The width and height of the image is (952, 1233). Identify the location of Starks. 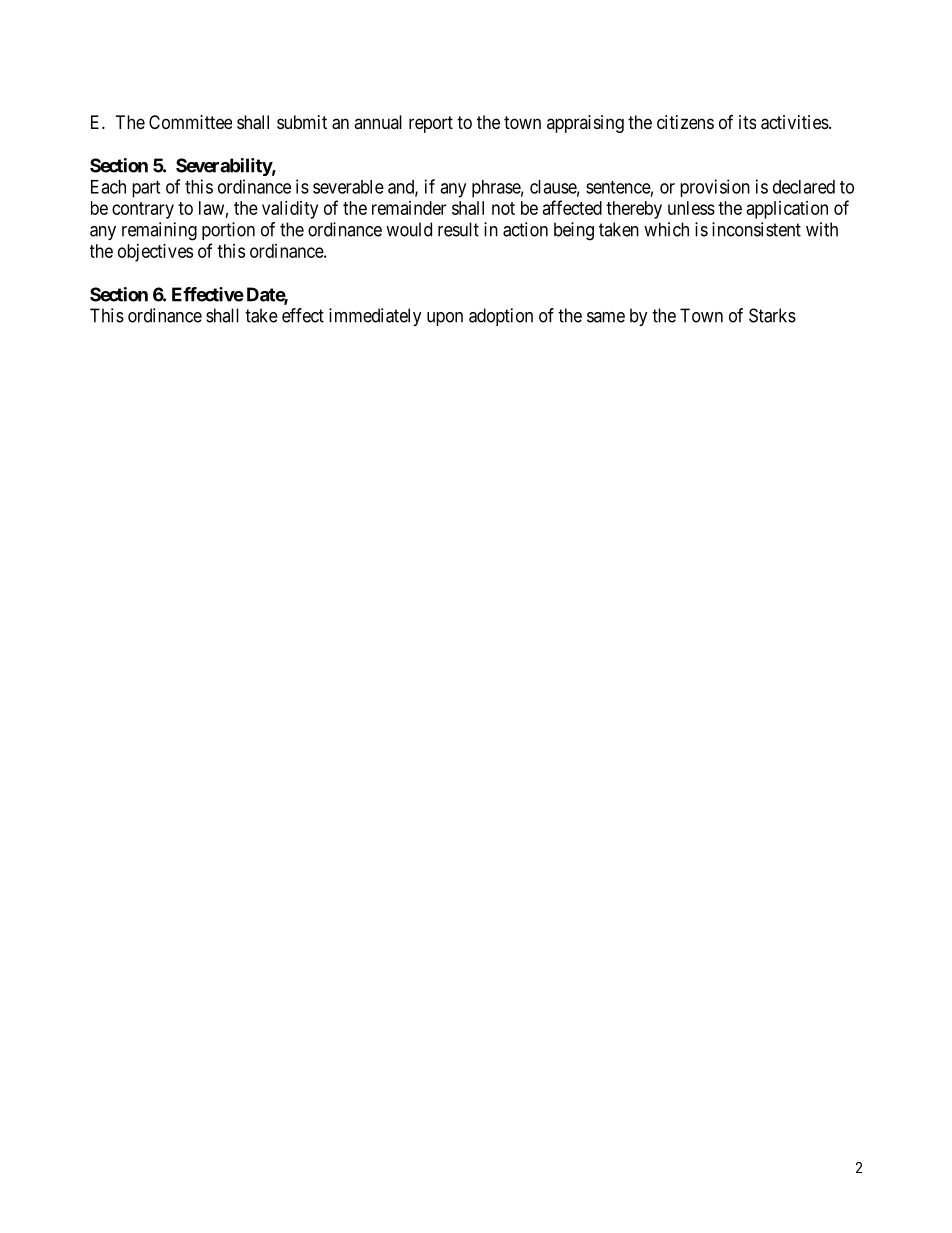
(772, 315).
